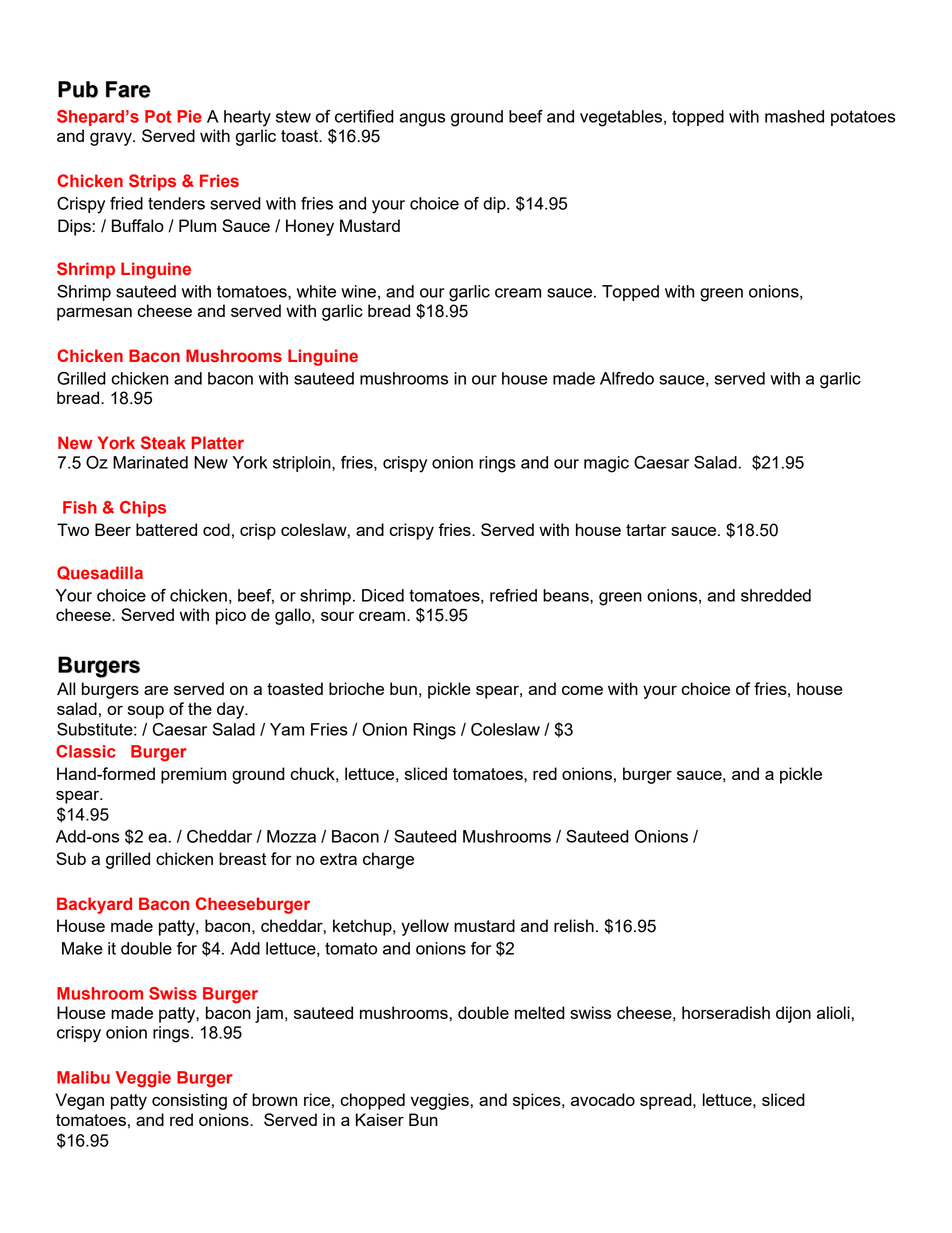 This screenshot has height=1233, width=952. What do you see at coordinates (189, 116) in the screenshot?
I see `Pie` at bounding box center [189, 116].
